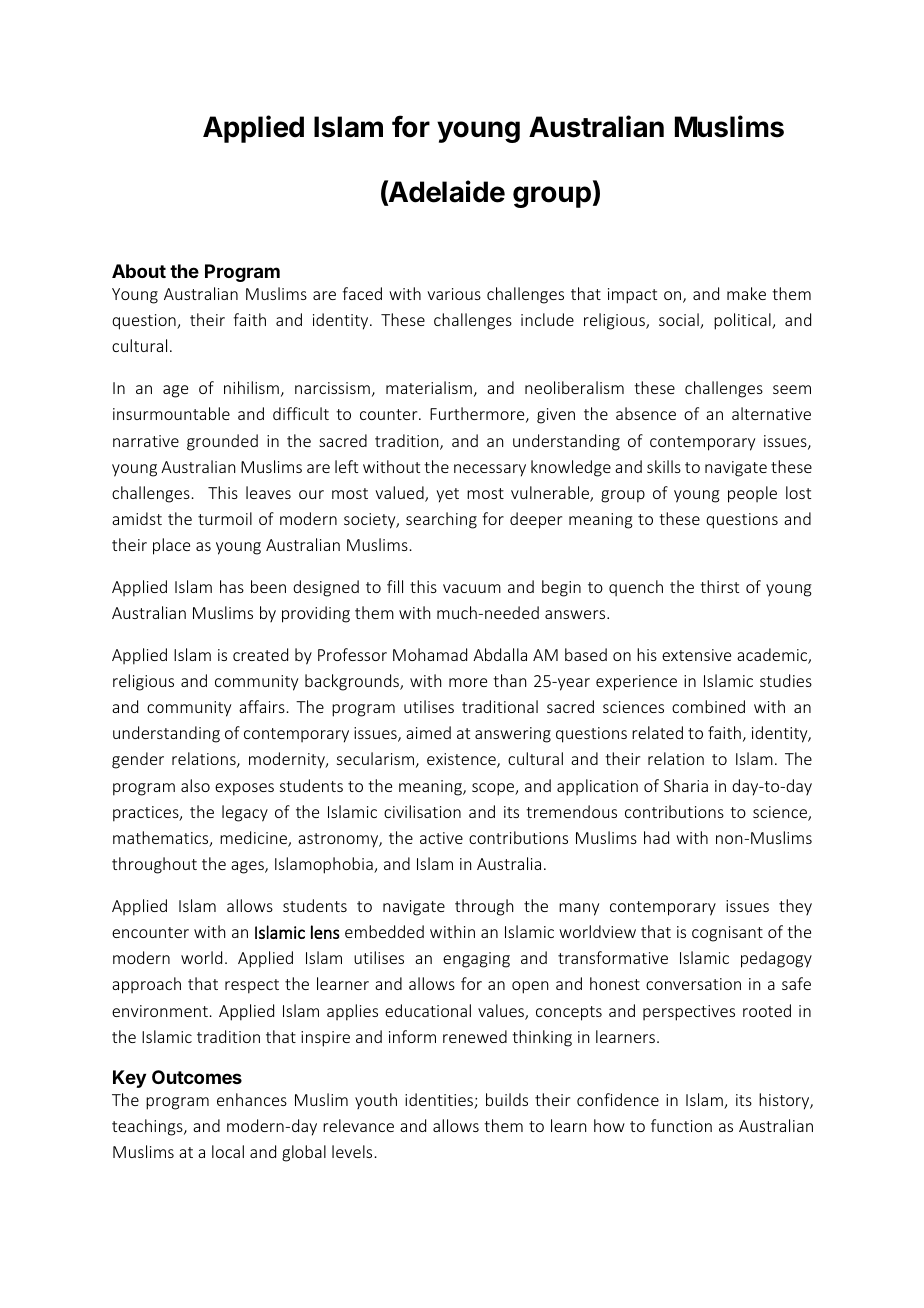  I want to click on function, so click(681, 1125).
